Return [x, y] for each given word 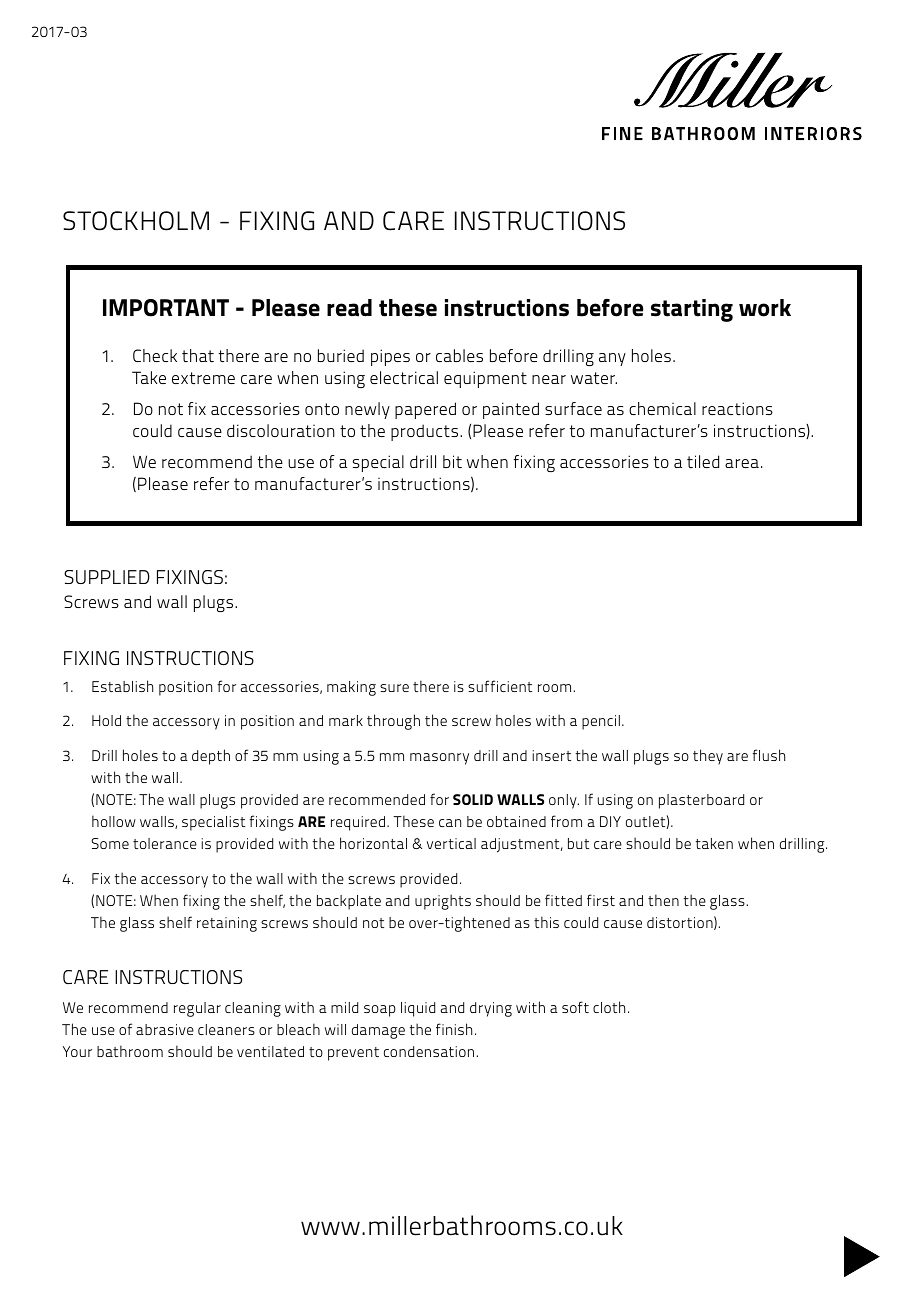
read [349, 308]
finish [454, 1029]
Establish [122, 686]
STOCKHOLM [136, 221]
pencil [601, 722]
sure [394, 688]
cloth [609, 1007]
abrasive [165, 1029]
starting [692, 310]
